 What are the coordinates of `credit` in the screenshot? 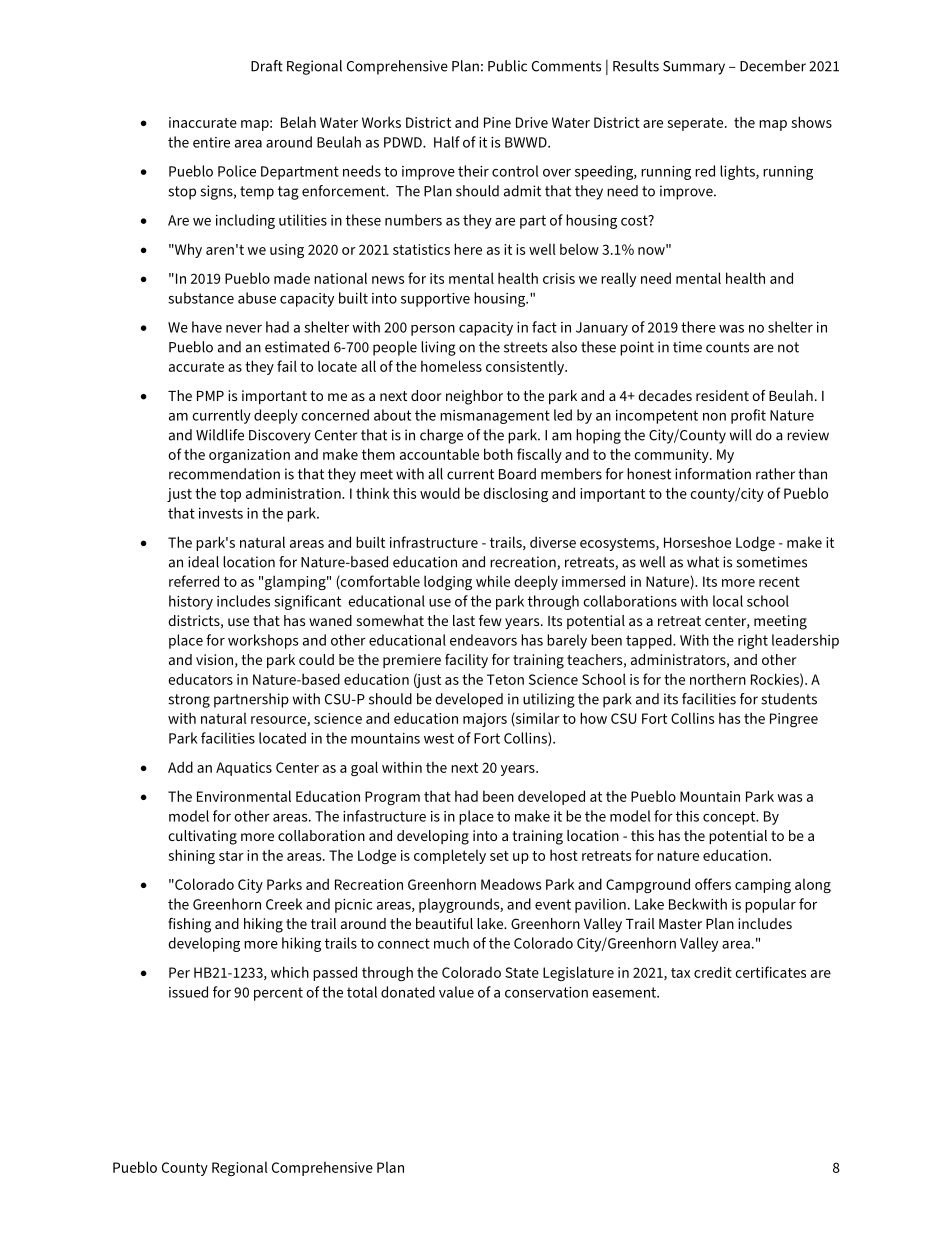 It's located at (713, 972).
